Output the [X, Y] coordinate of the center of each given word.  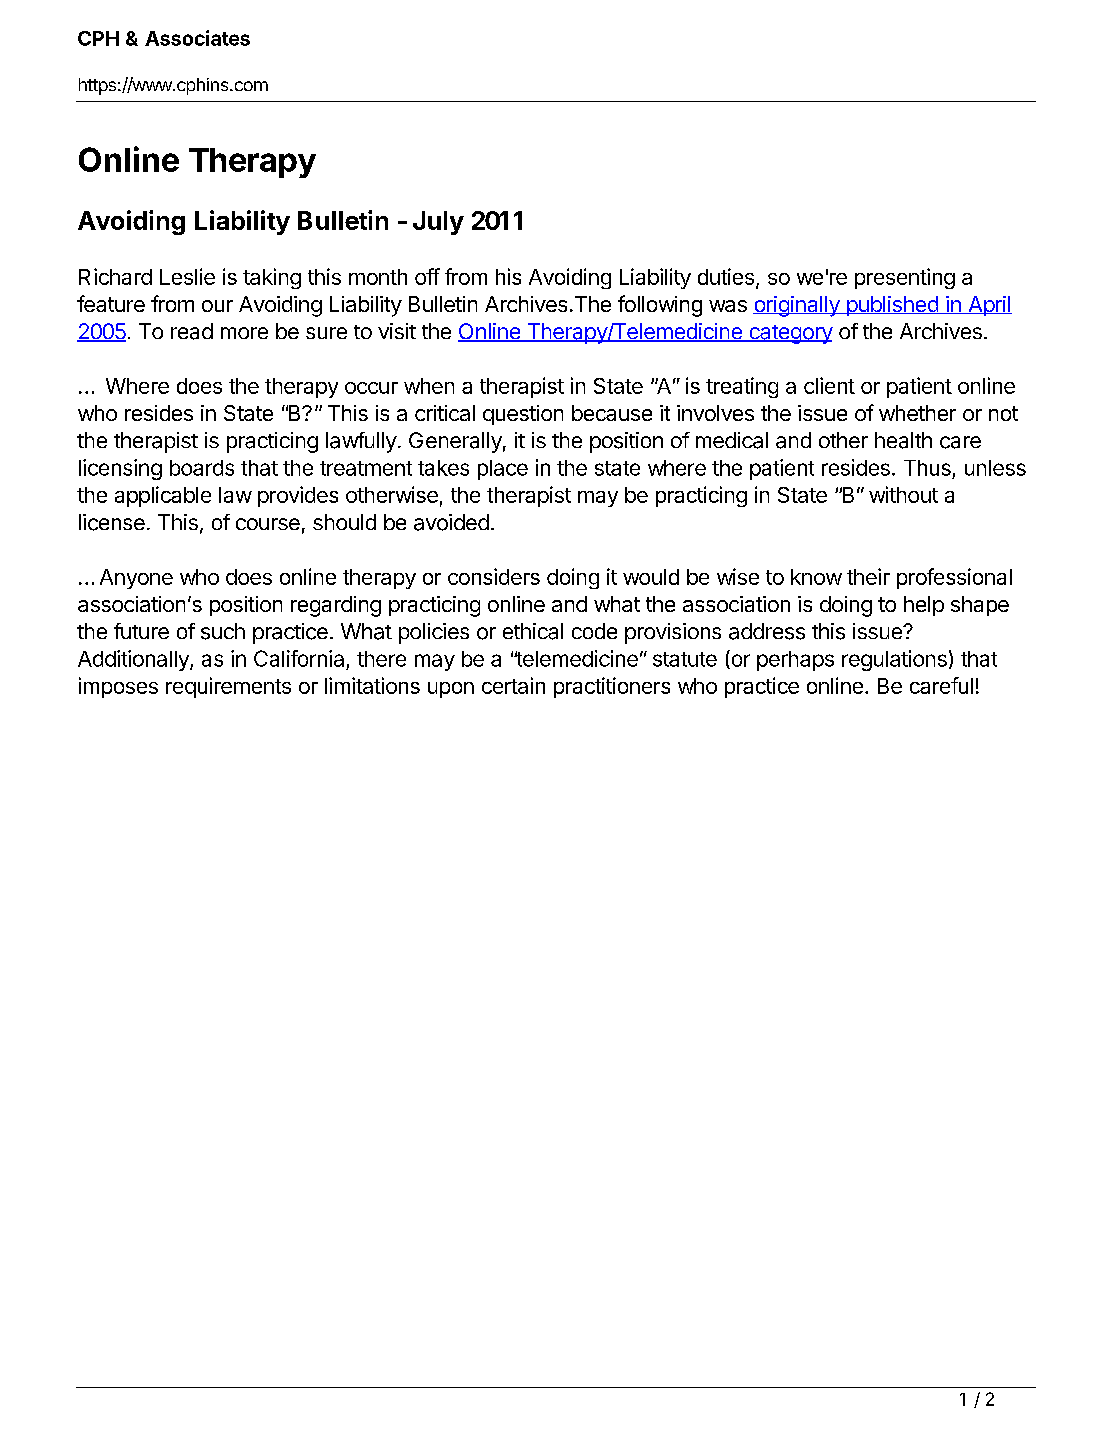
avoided [451, 522]
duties [726, 276]
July [438, 223]
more [244, 333]
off [427, 276]
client [829, 385]
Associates [197, 38]
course [268, 524]
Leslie [187, 276]
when [429, 386]
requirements [228, 687]
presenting [905, 278]
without [903, 494]
